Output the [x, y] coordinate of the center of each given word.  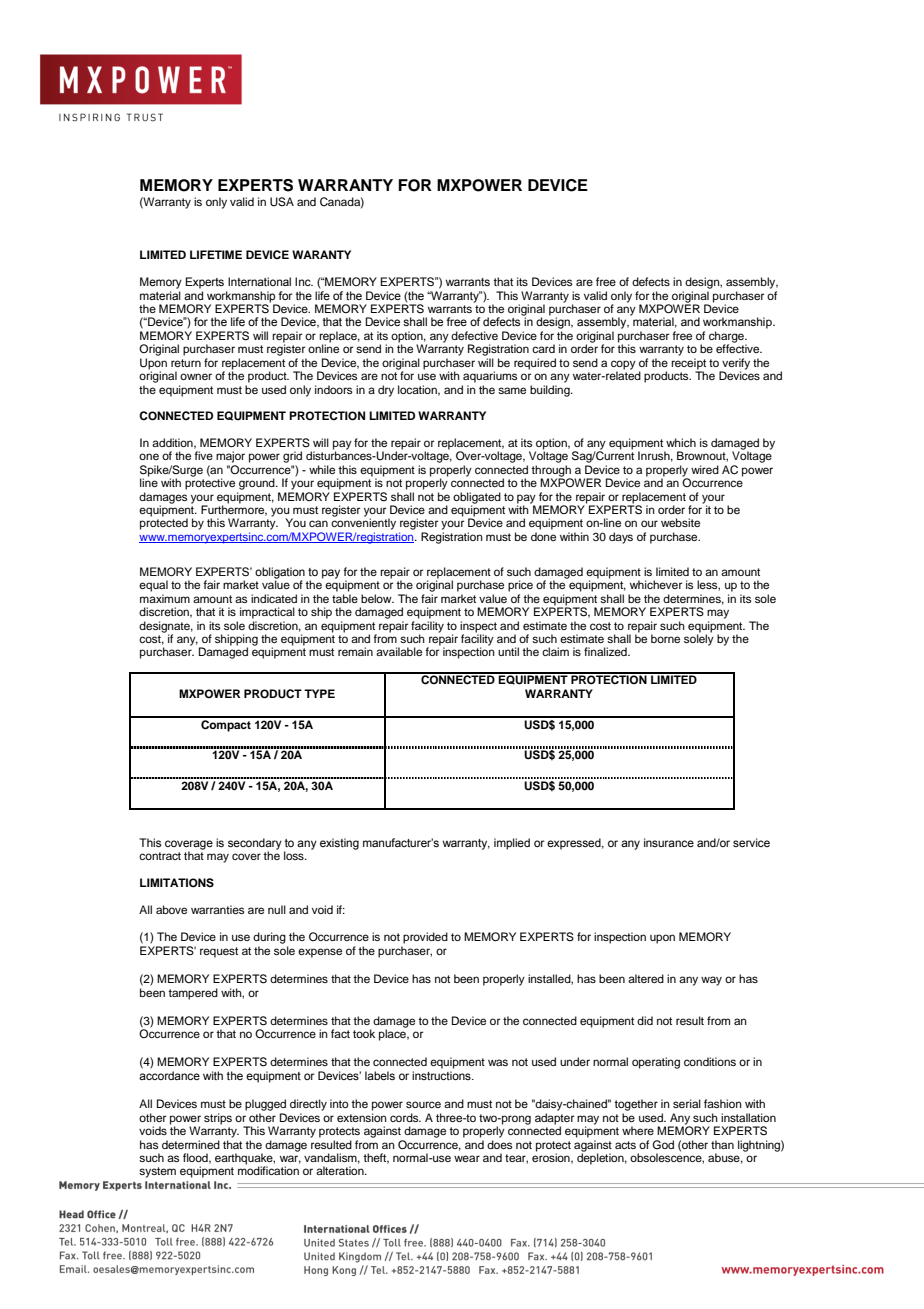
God [663, 1144]
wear [467, 1158]
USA [282, 202]
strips [218, 1119]
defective [474, 335]
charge [727, 338]
